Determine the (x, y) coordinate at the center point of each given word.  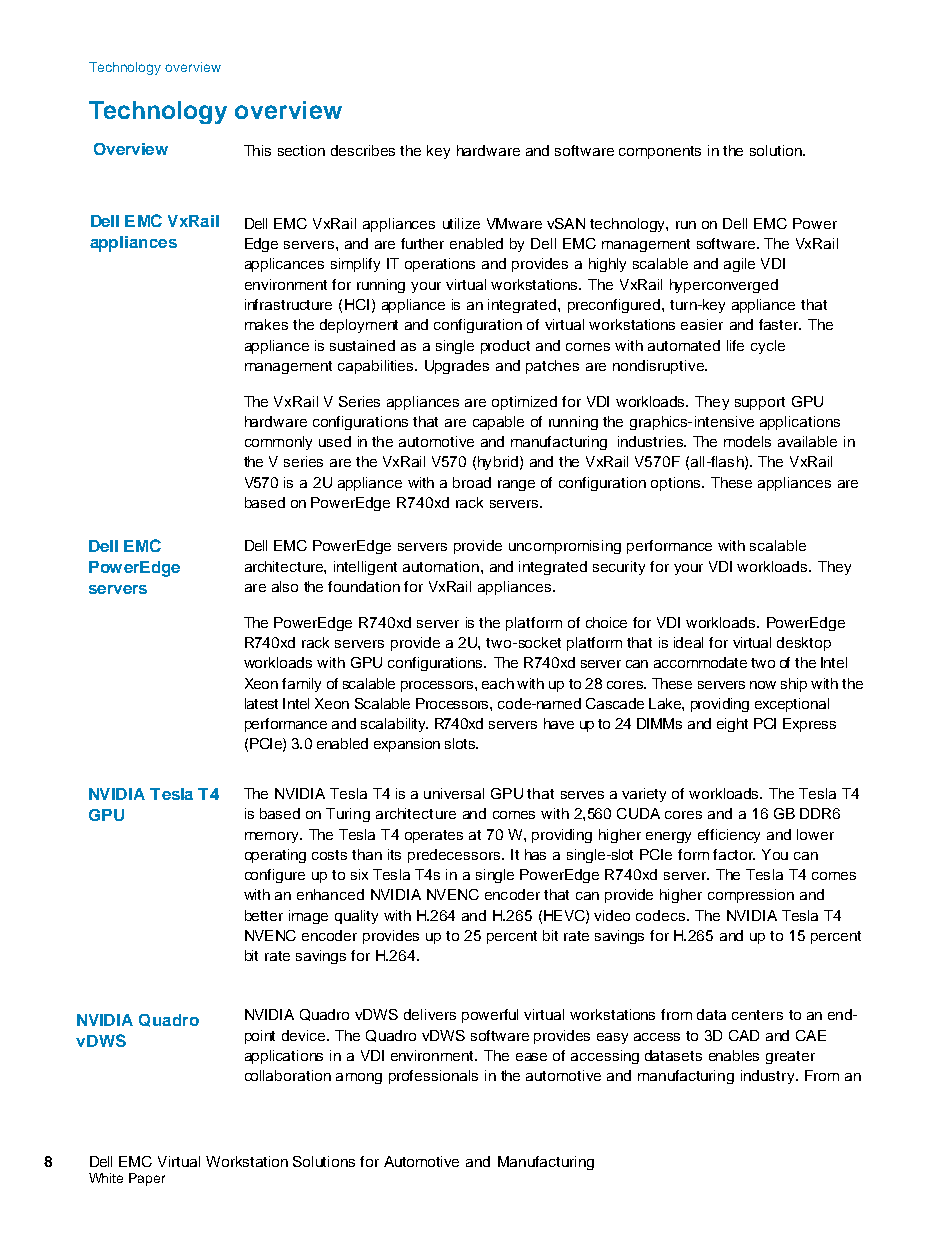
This (257, 150)
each (498, 683)
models (747, 441)
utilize (461, 223)
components (660, 152)
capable (498, 423)
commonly (278, 443)
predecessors (455, 856)
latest (261, 703)
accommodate (700, 662)
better (264, 915)
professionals (433, 1077)
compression (751, 896)
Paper (147, 1179)
